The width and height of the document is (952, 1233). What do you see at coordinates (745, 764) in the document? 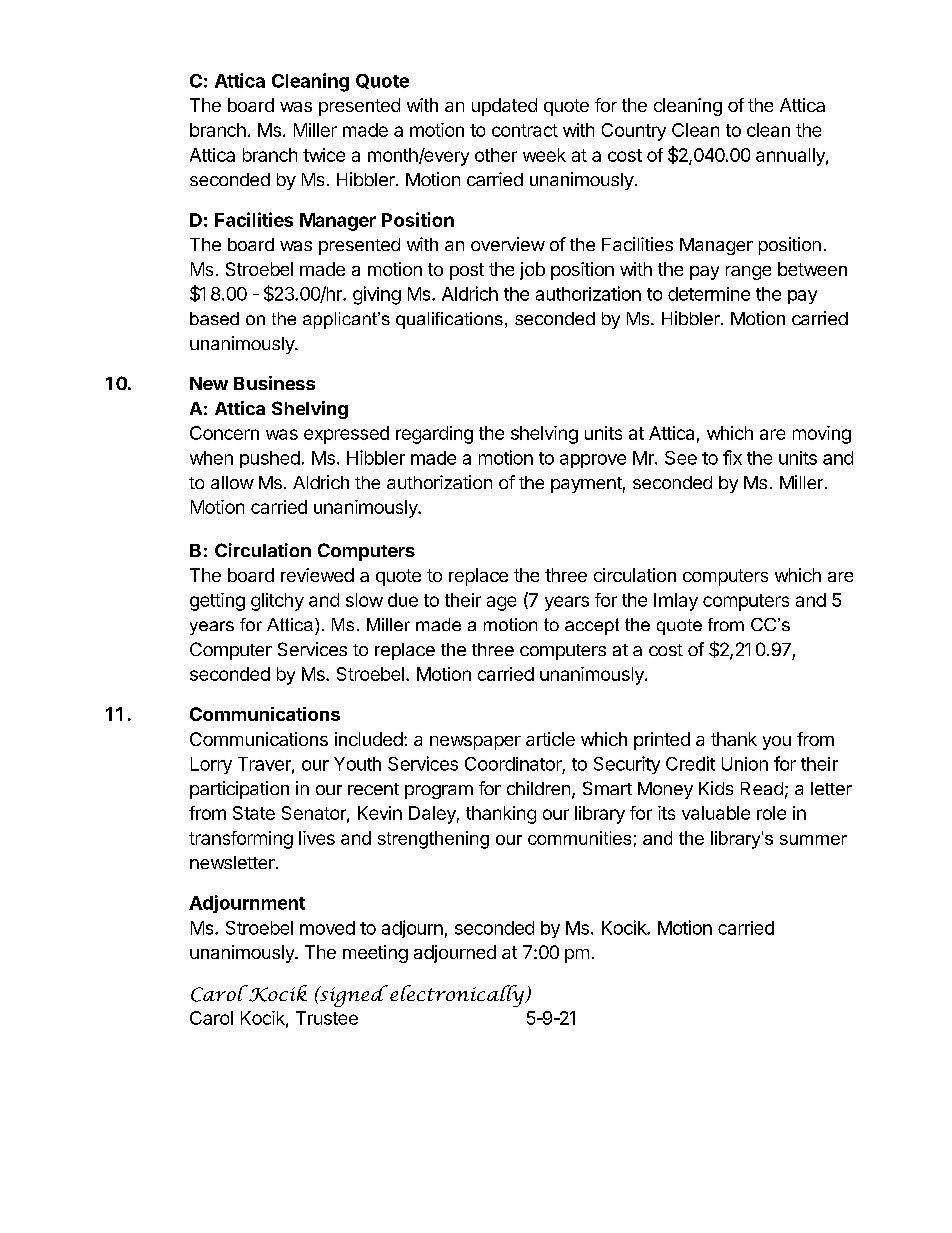
I see `Union` at bounding box center [745, 764].
